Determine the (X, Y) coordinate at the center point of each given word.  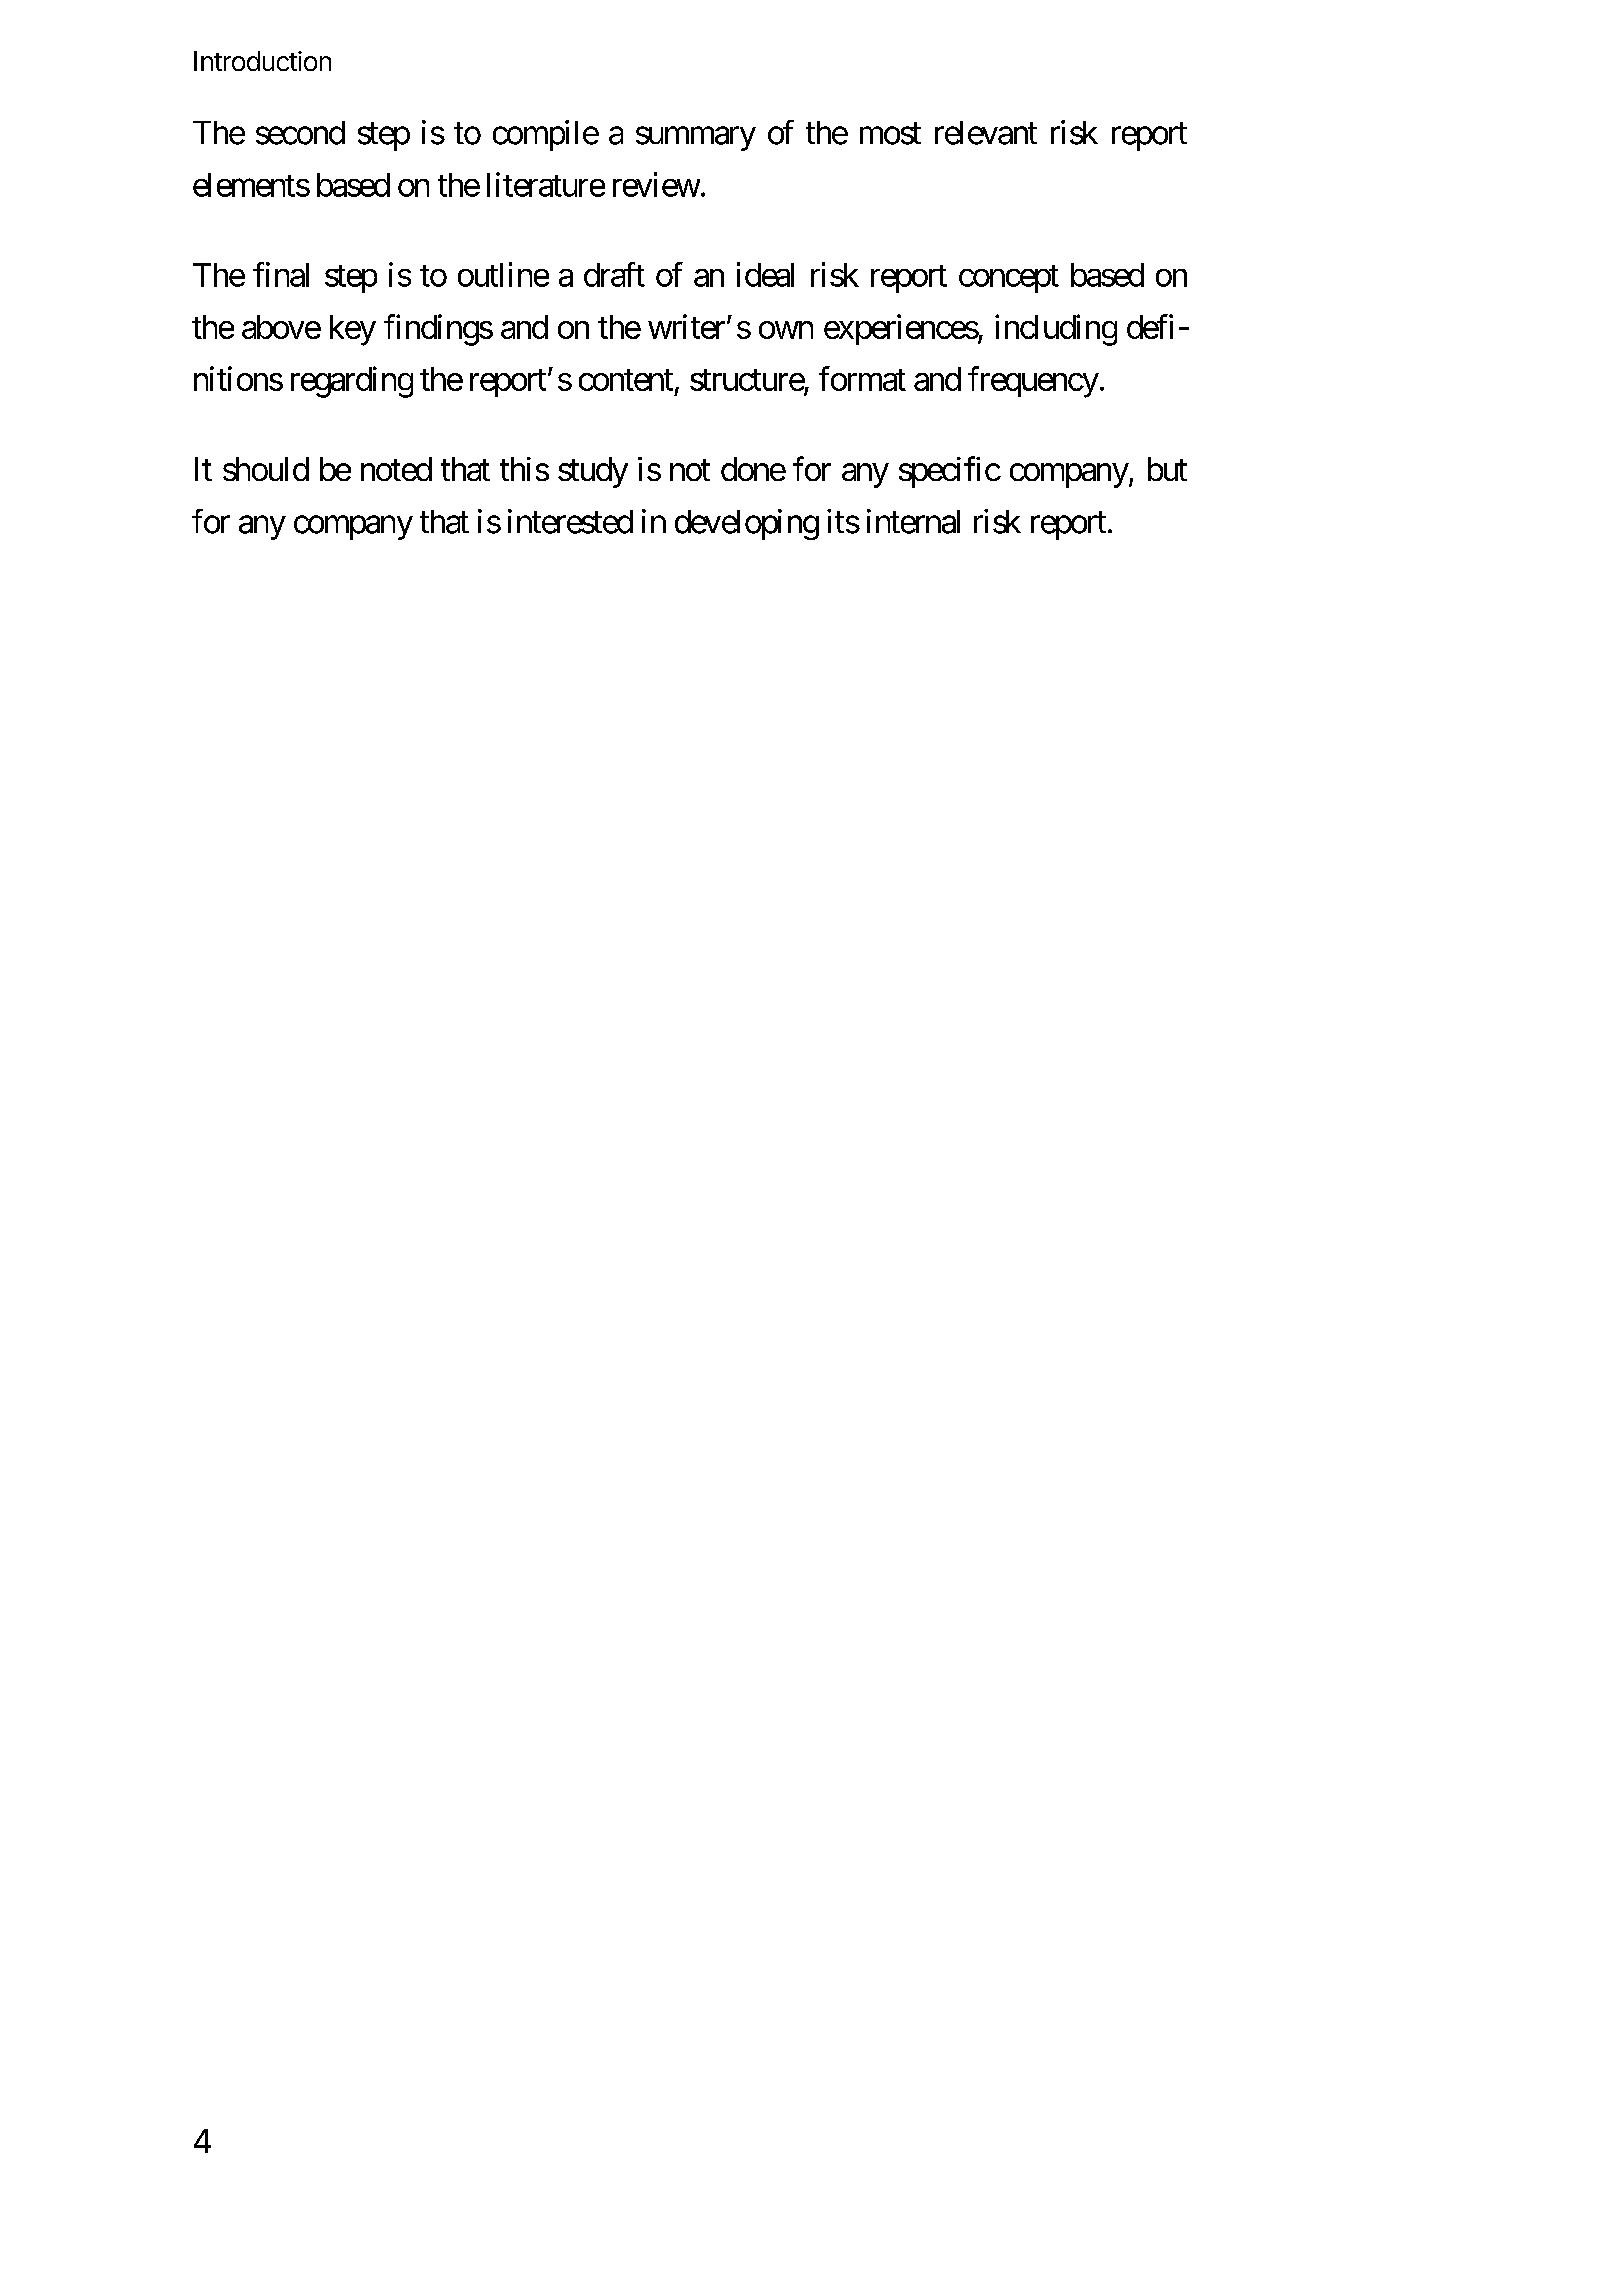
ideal (765, 274)
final (281, 274)
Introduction (262, 61)
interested (570, 521)
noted (396, 469)
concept (1009, 279)
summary (696, 139)
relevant (986, 133)
